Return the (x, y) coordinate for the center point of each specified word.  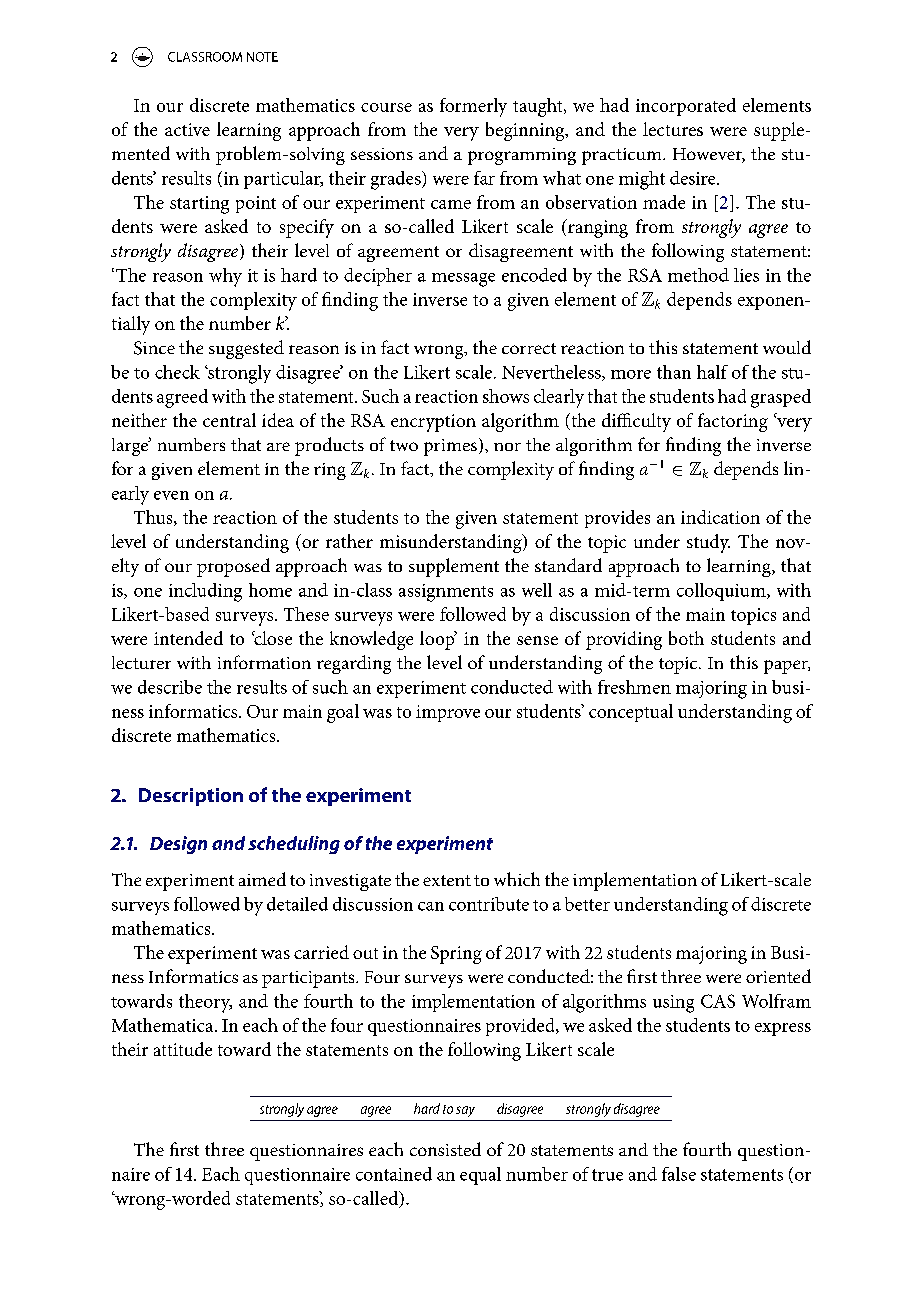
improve (448, 713)
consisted (445, 1149)
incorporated (686, 107)
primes (450, 447)
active (187, 129)
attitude (183, 1049)
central (229, 420)
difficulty (636, 422)
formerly (473, 107)
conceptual (631, 713)
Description (191, 797)
